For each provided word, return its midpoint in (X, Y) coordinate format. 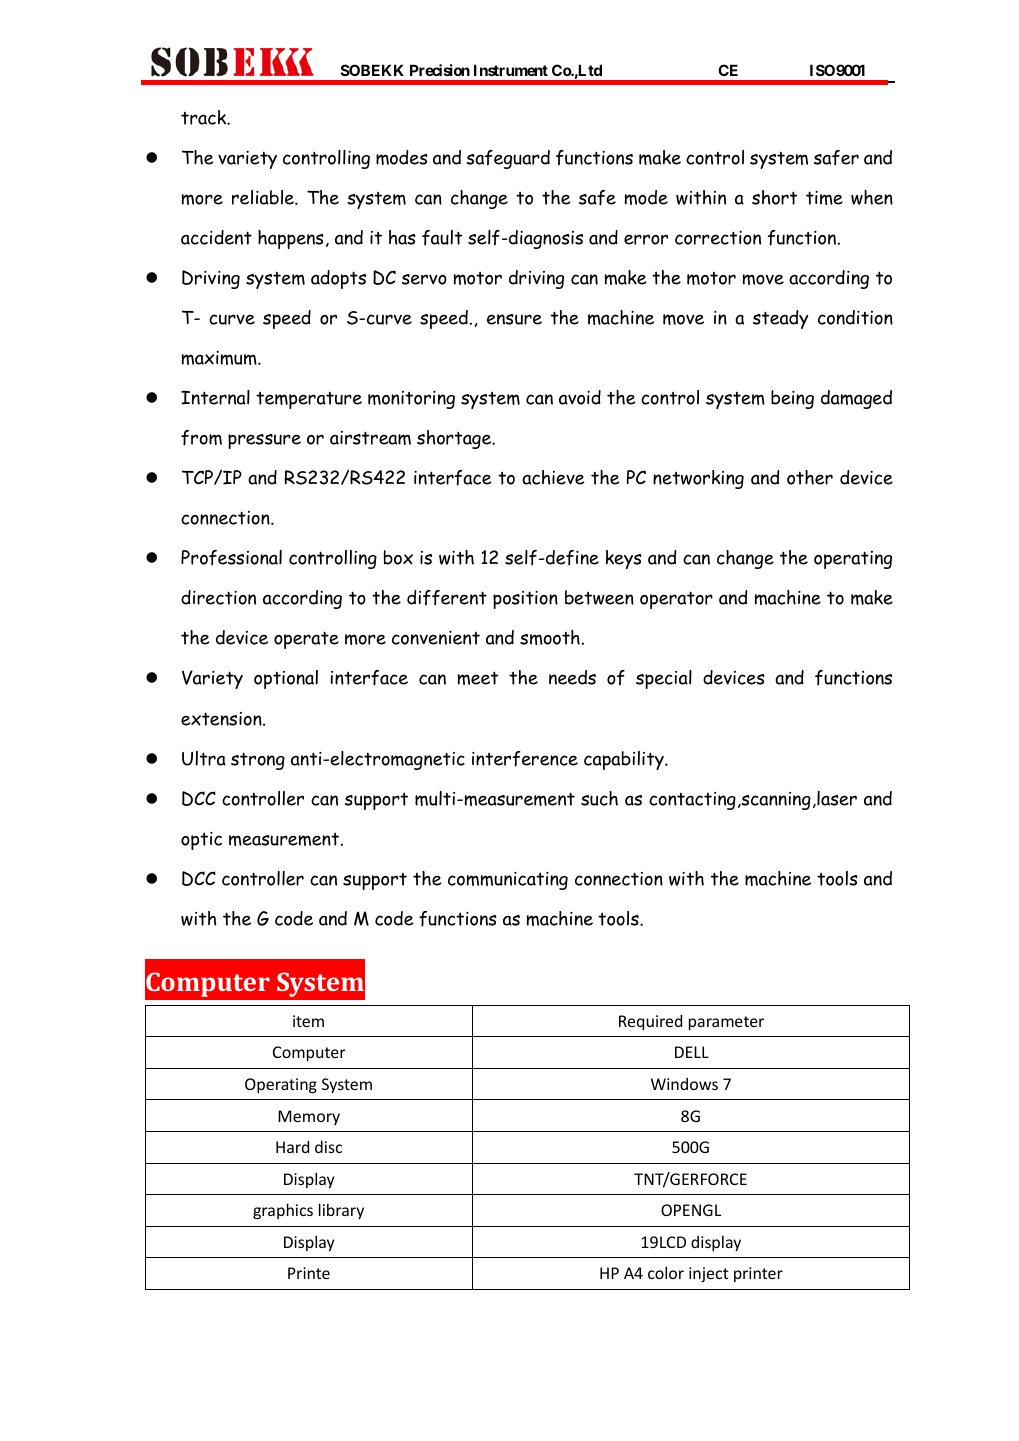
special (664, 679)
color (666, 1272)
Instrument (511, 70)
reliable (264, 197)
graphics (283, 1211)
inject (708, 1274)
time (824, 198)
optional (286, 679)
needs (572, 677)
